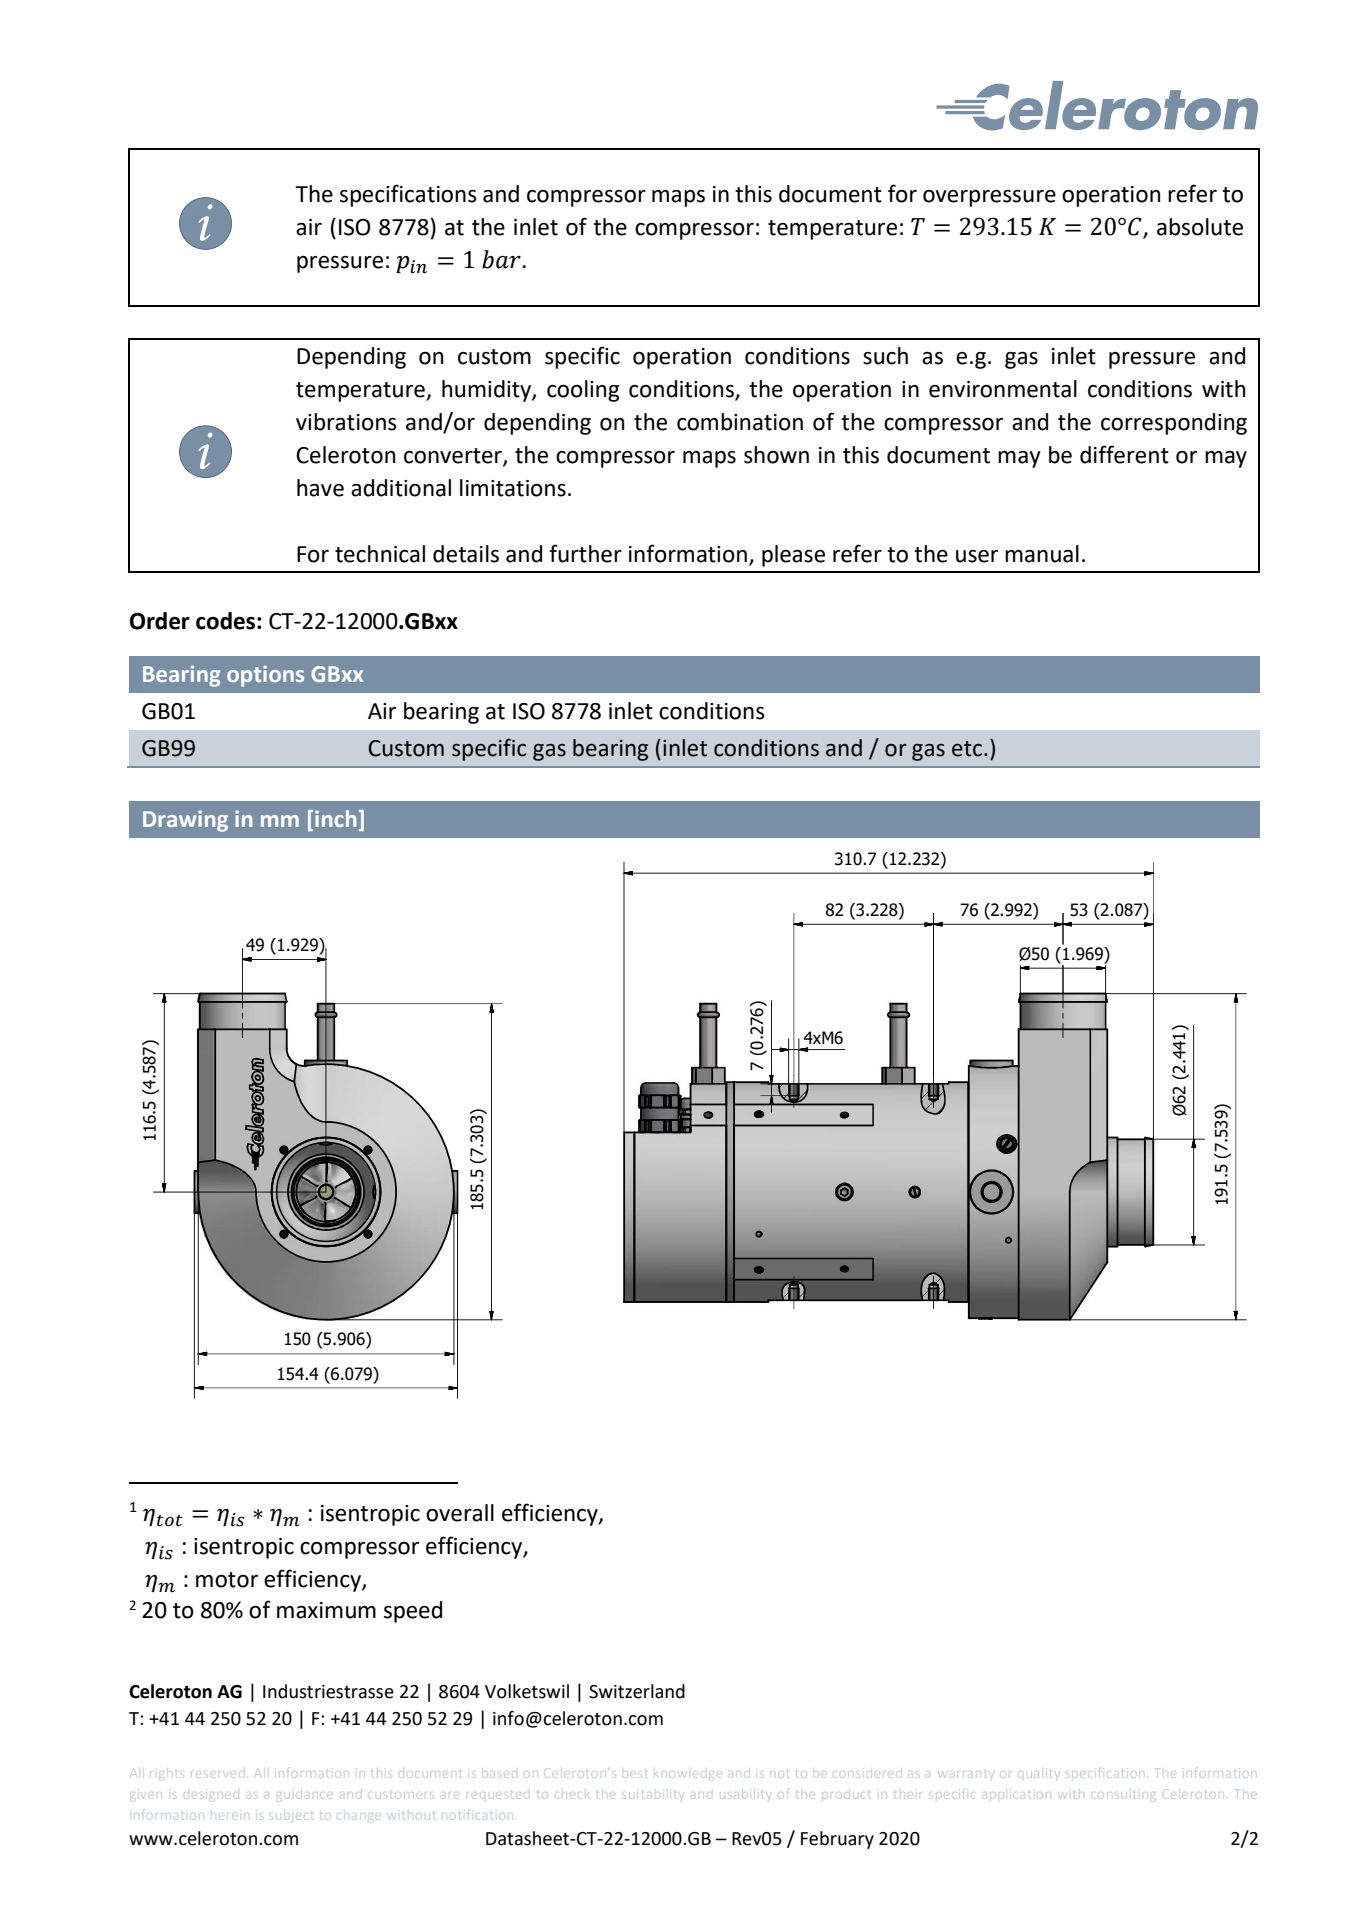  I want to click on motor, so click(227, 1580).
